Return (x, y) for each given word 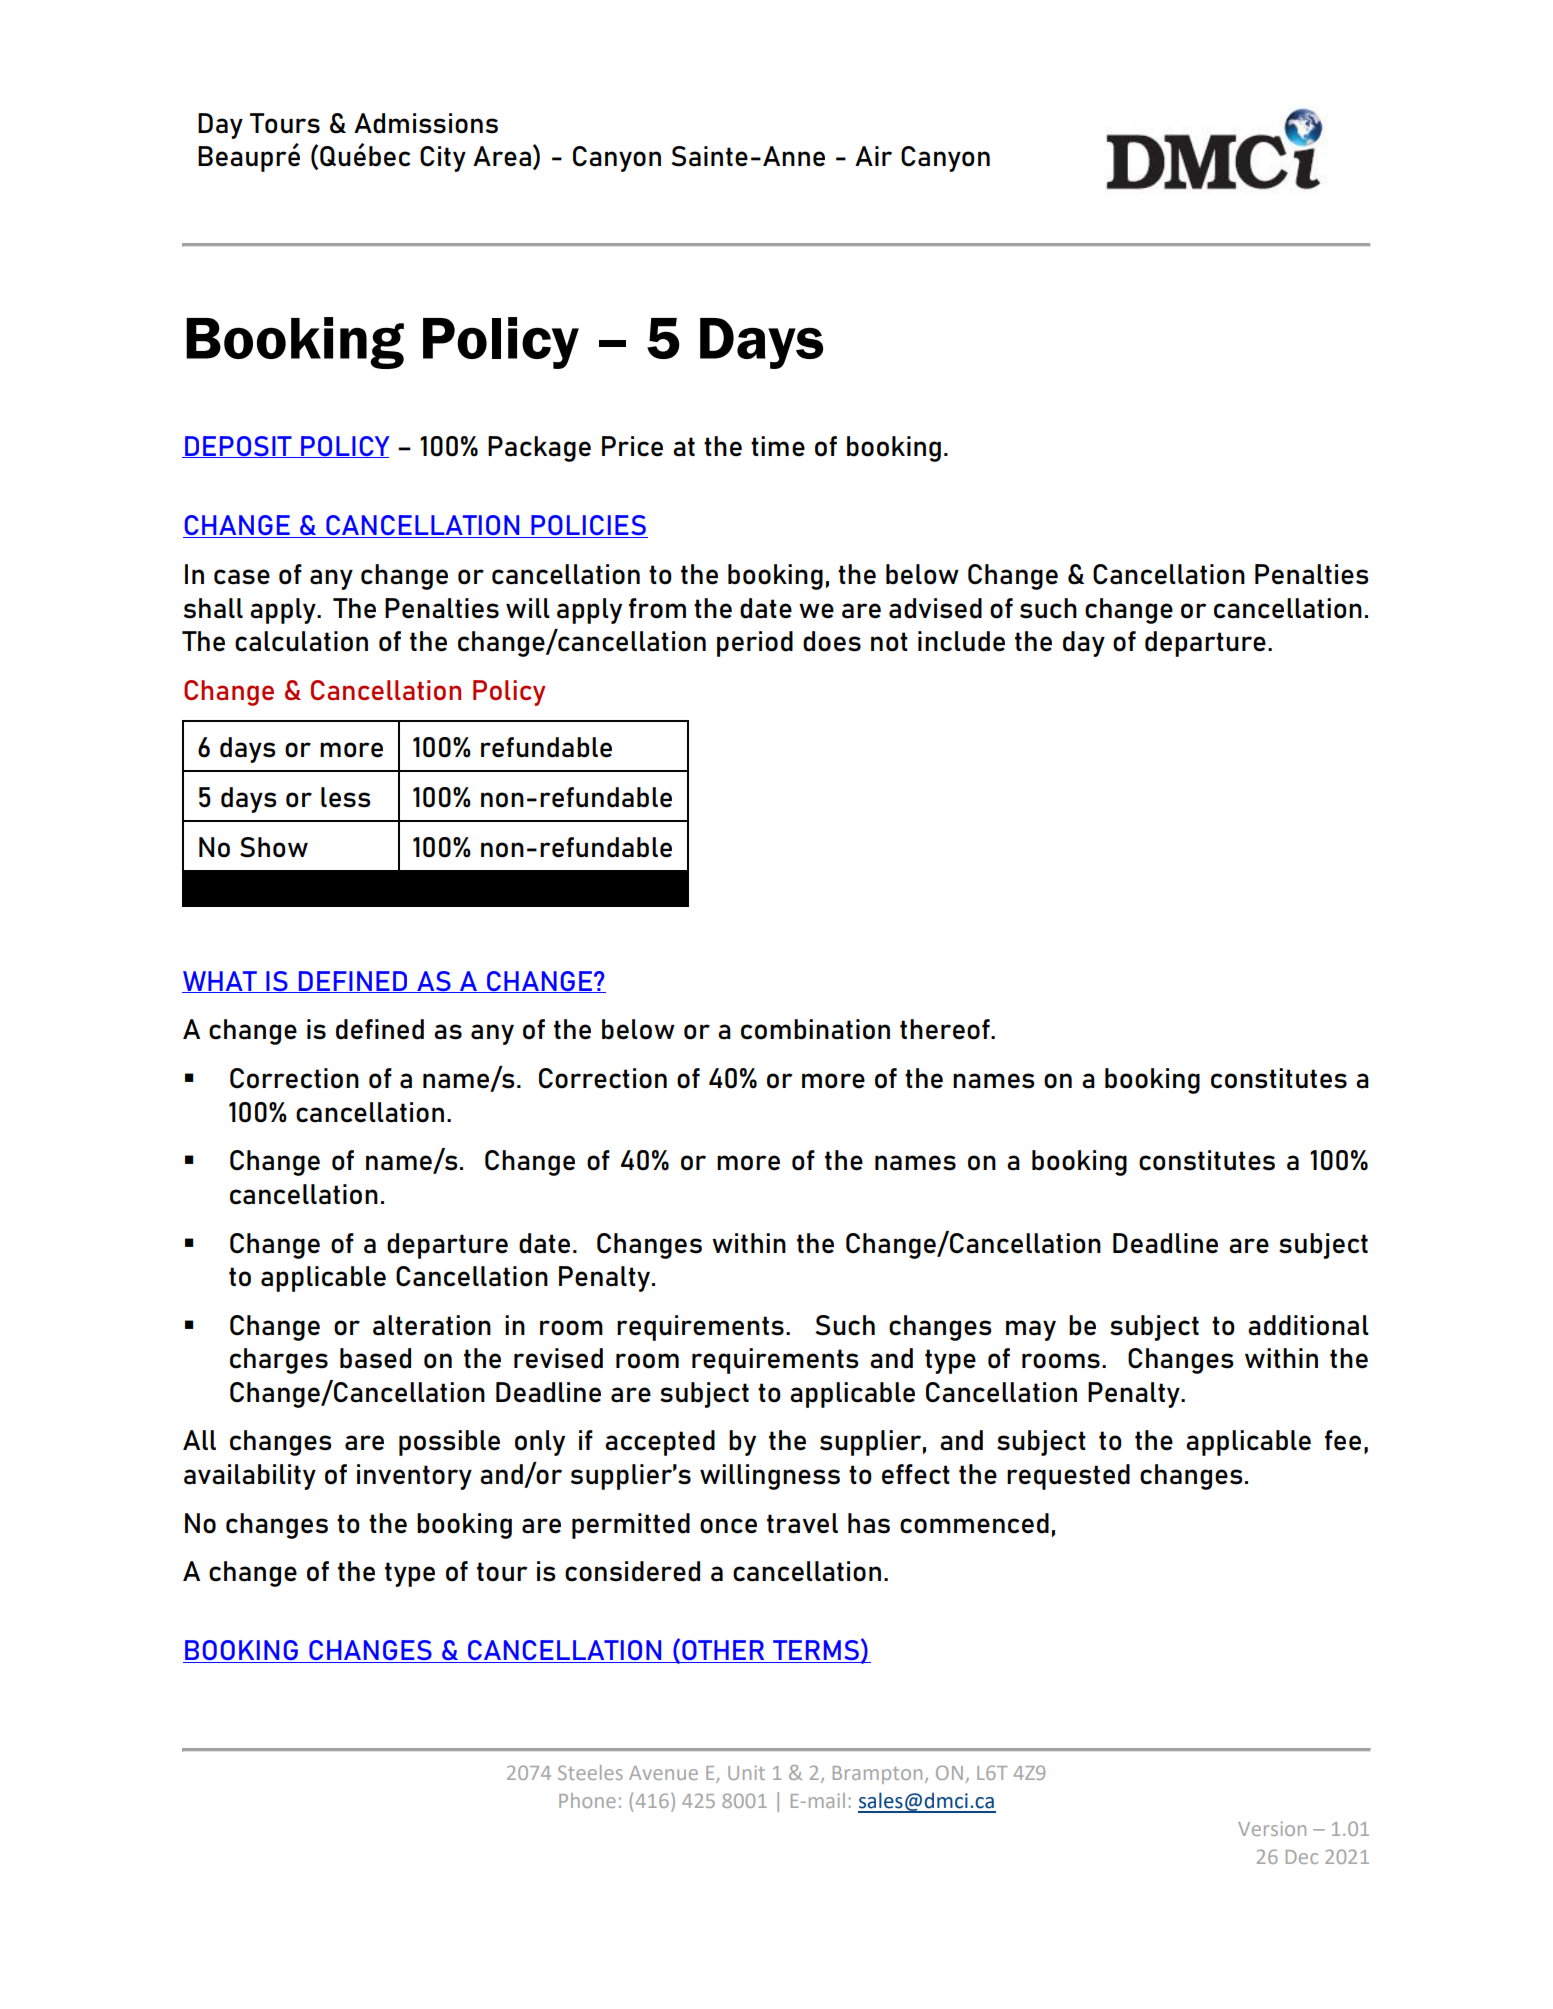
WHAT (220, 982)
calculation (301, 641)
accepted (660, 1443)
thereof (946, 1029)
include (961, 641)
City (443, 159)
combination (815, 1029)
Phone (587, 1800)
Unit (746, 1772)
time (778, 446)
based (375, 1358)
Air (873, 156)
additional (1308, 1325)
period (755, 644)
